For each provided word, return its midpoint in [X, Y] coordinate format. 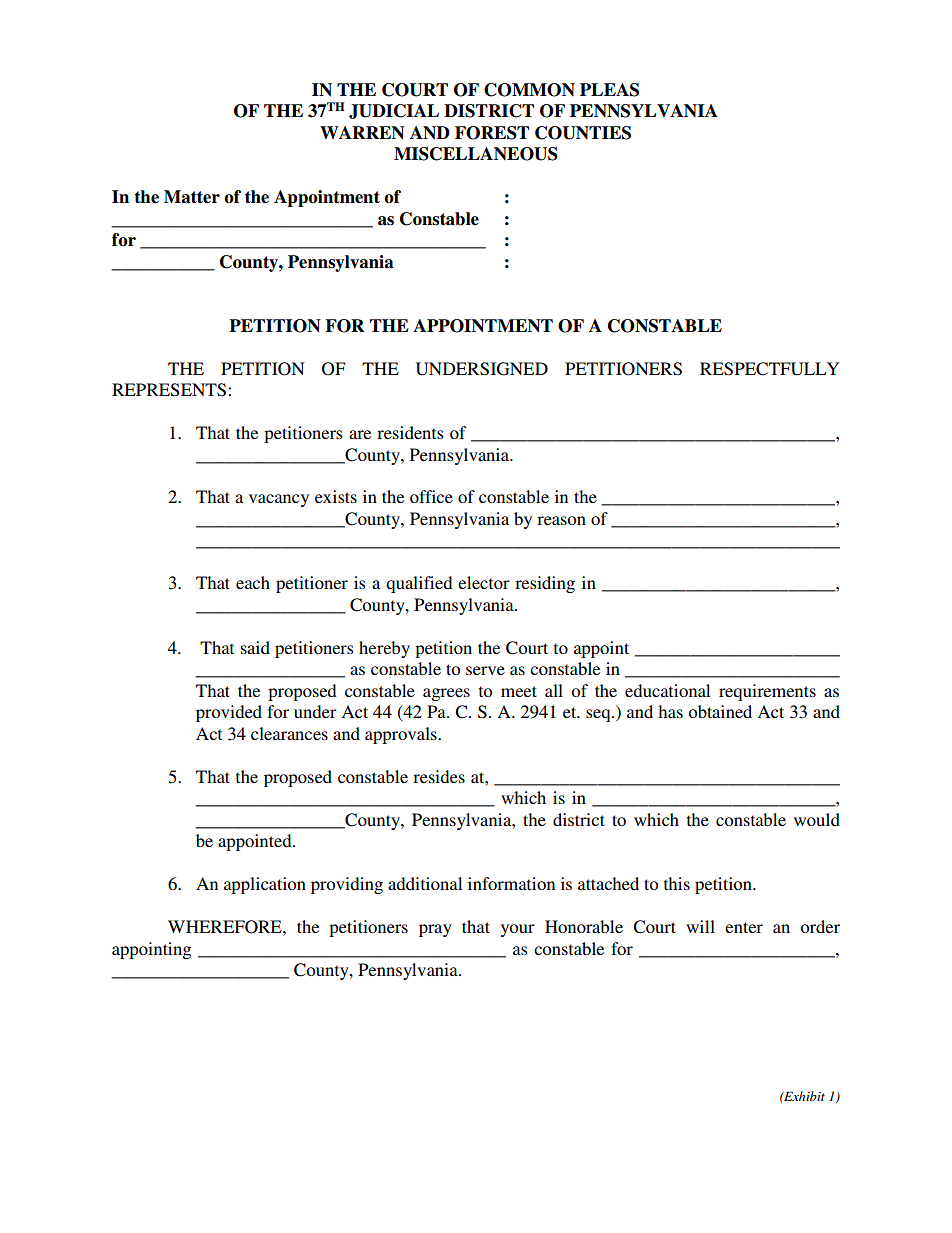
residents [410, 432]
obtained [720, 711]
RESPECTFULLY [769, 369]
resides [439, 776]
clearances [289, 733]
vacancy [279, 500]
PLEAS [609, 90]
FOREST [492, 133]
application [265, 885]
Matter [192, 197]
